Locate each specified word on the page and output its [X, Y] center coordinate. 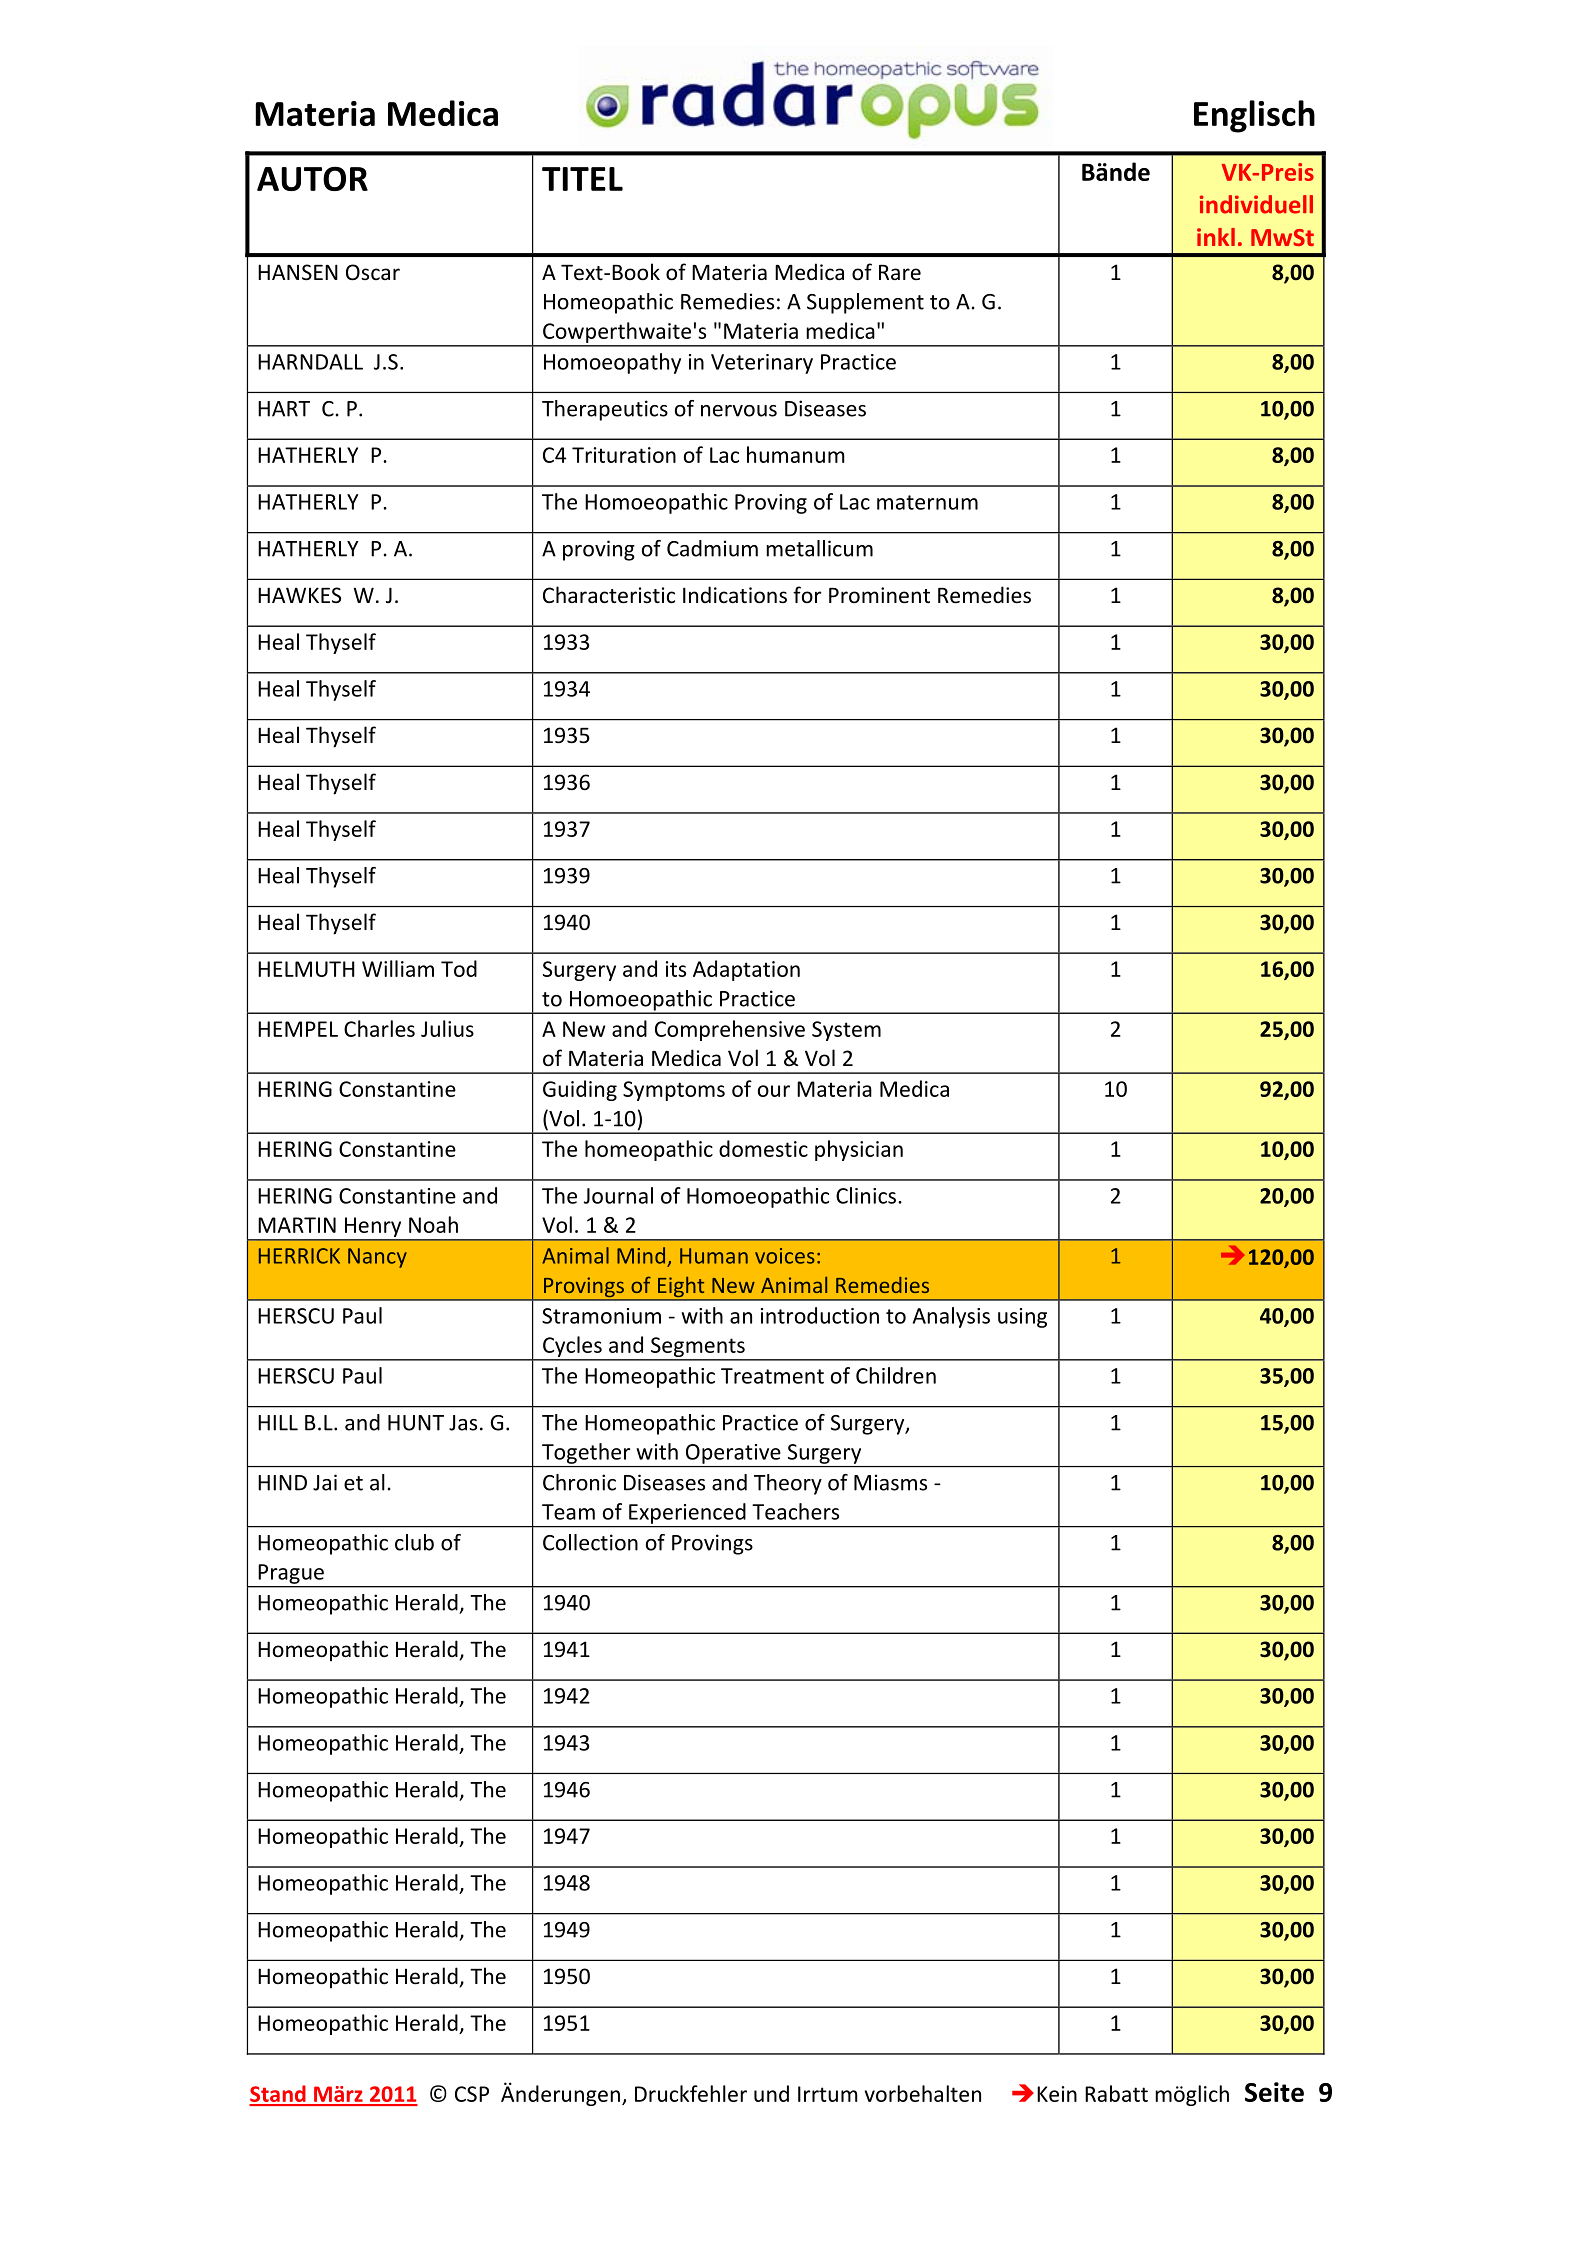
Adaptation [746, 970]
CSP [472, 2094]
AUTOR [312, 178]
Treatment [772, 1376]
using [1022, 1318]
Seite [1274, 2092]
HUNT [416, 1423]
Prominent [879, 595]
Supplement [865, 303]
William [398, 968]
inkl [1216, 237]
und [771, 2093]
